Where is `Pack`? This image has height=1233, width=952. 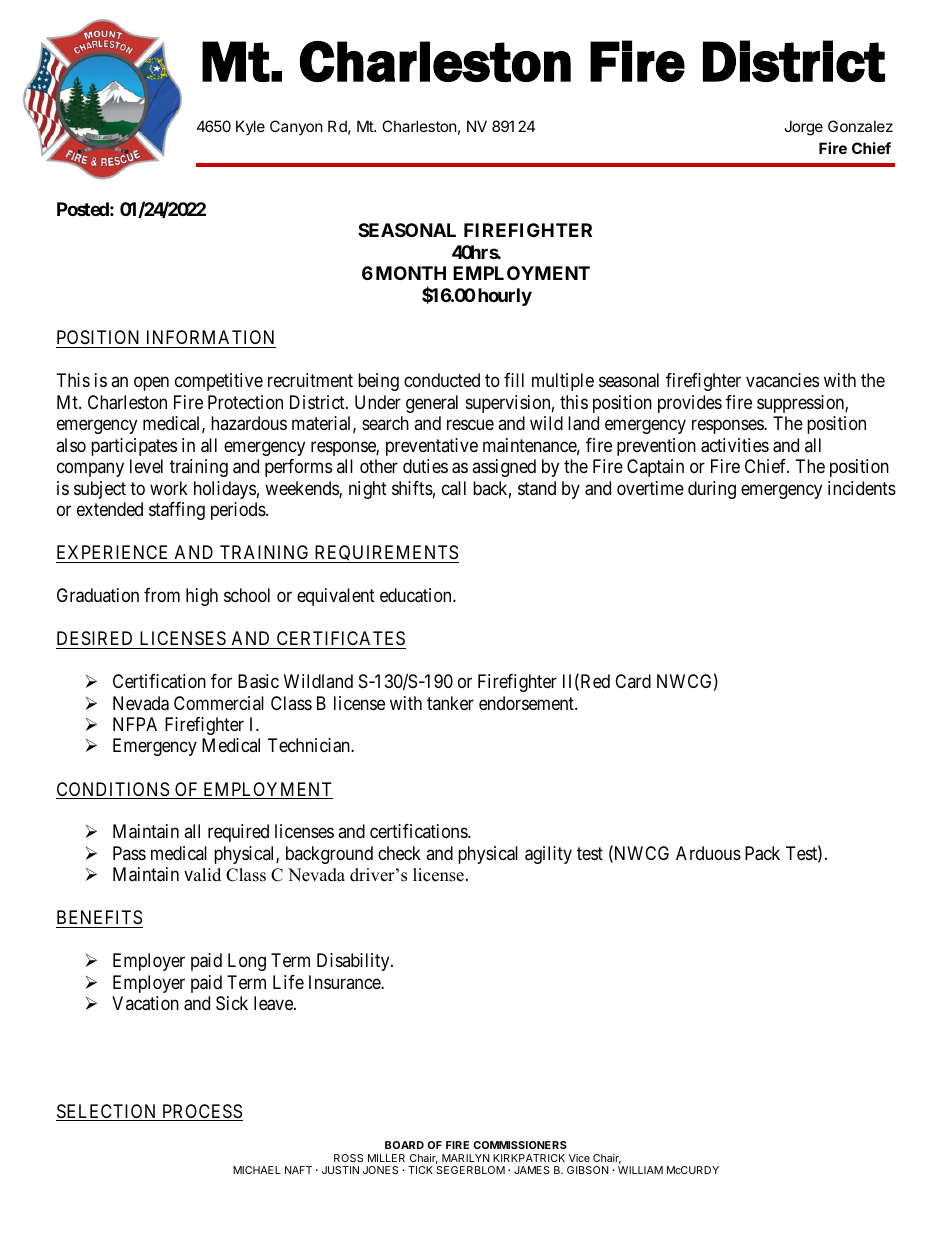 Pack is located at coordinates (762, 853).
